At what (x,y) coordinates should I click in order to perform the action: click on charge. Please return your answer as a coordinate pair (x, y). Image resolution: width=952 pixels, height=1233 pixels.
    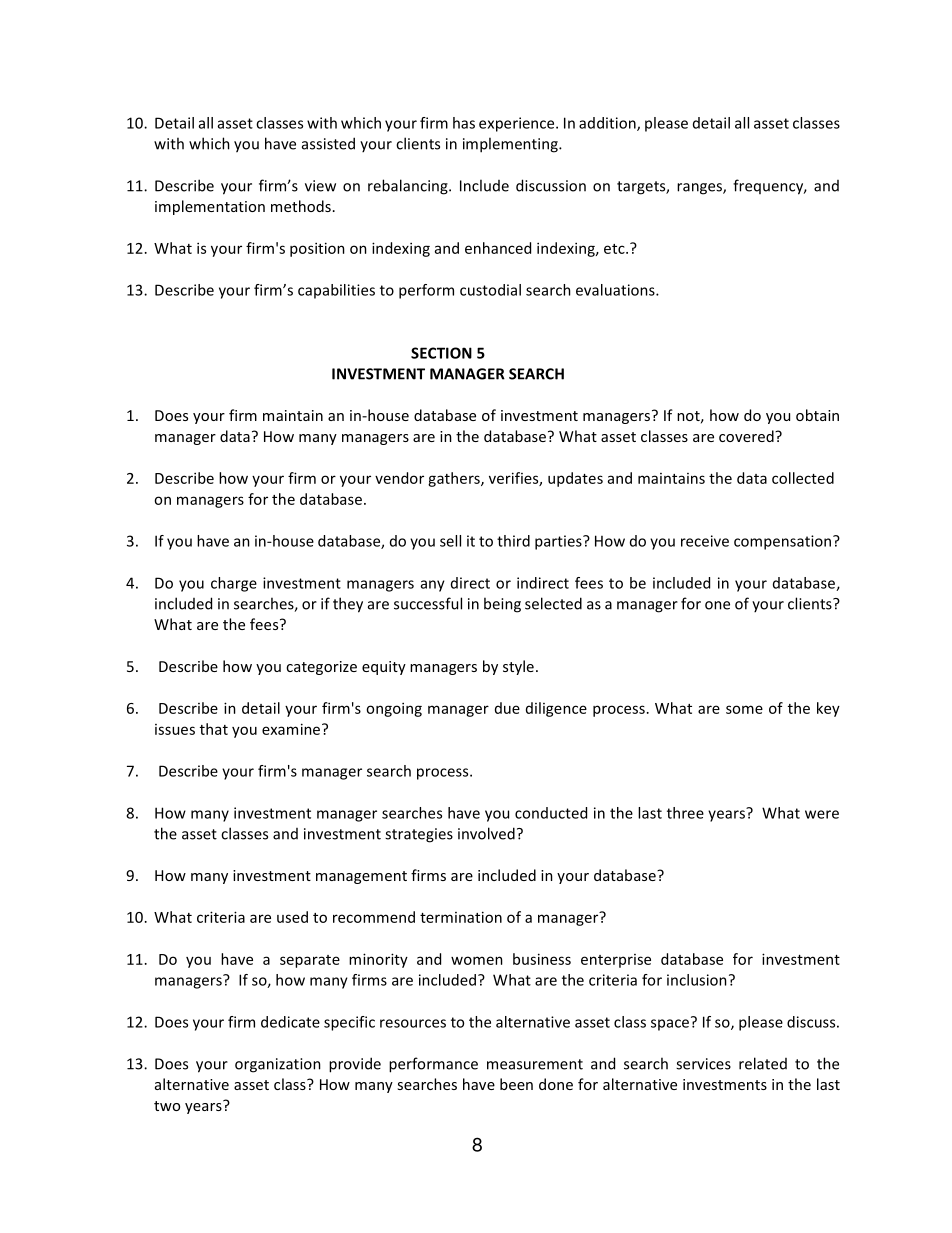
    Looking at the image, I should click on (234, 584).
